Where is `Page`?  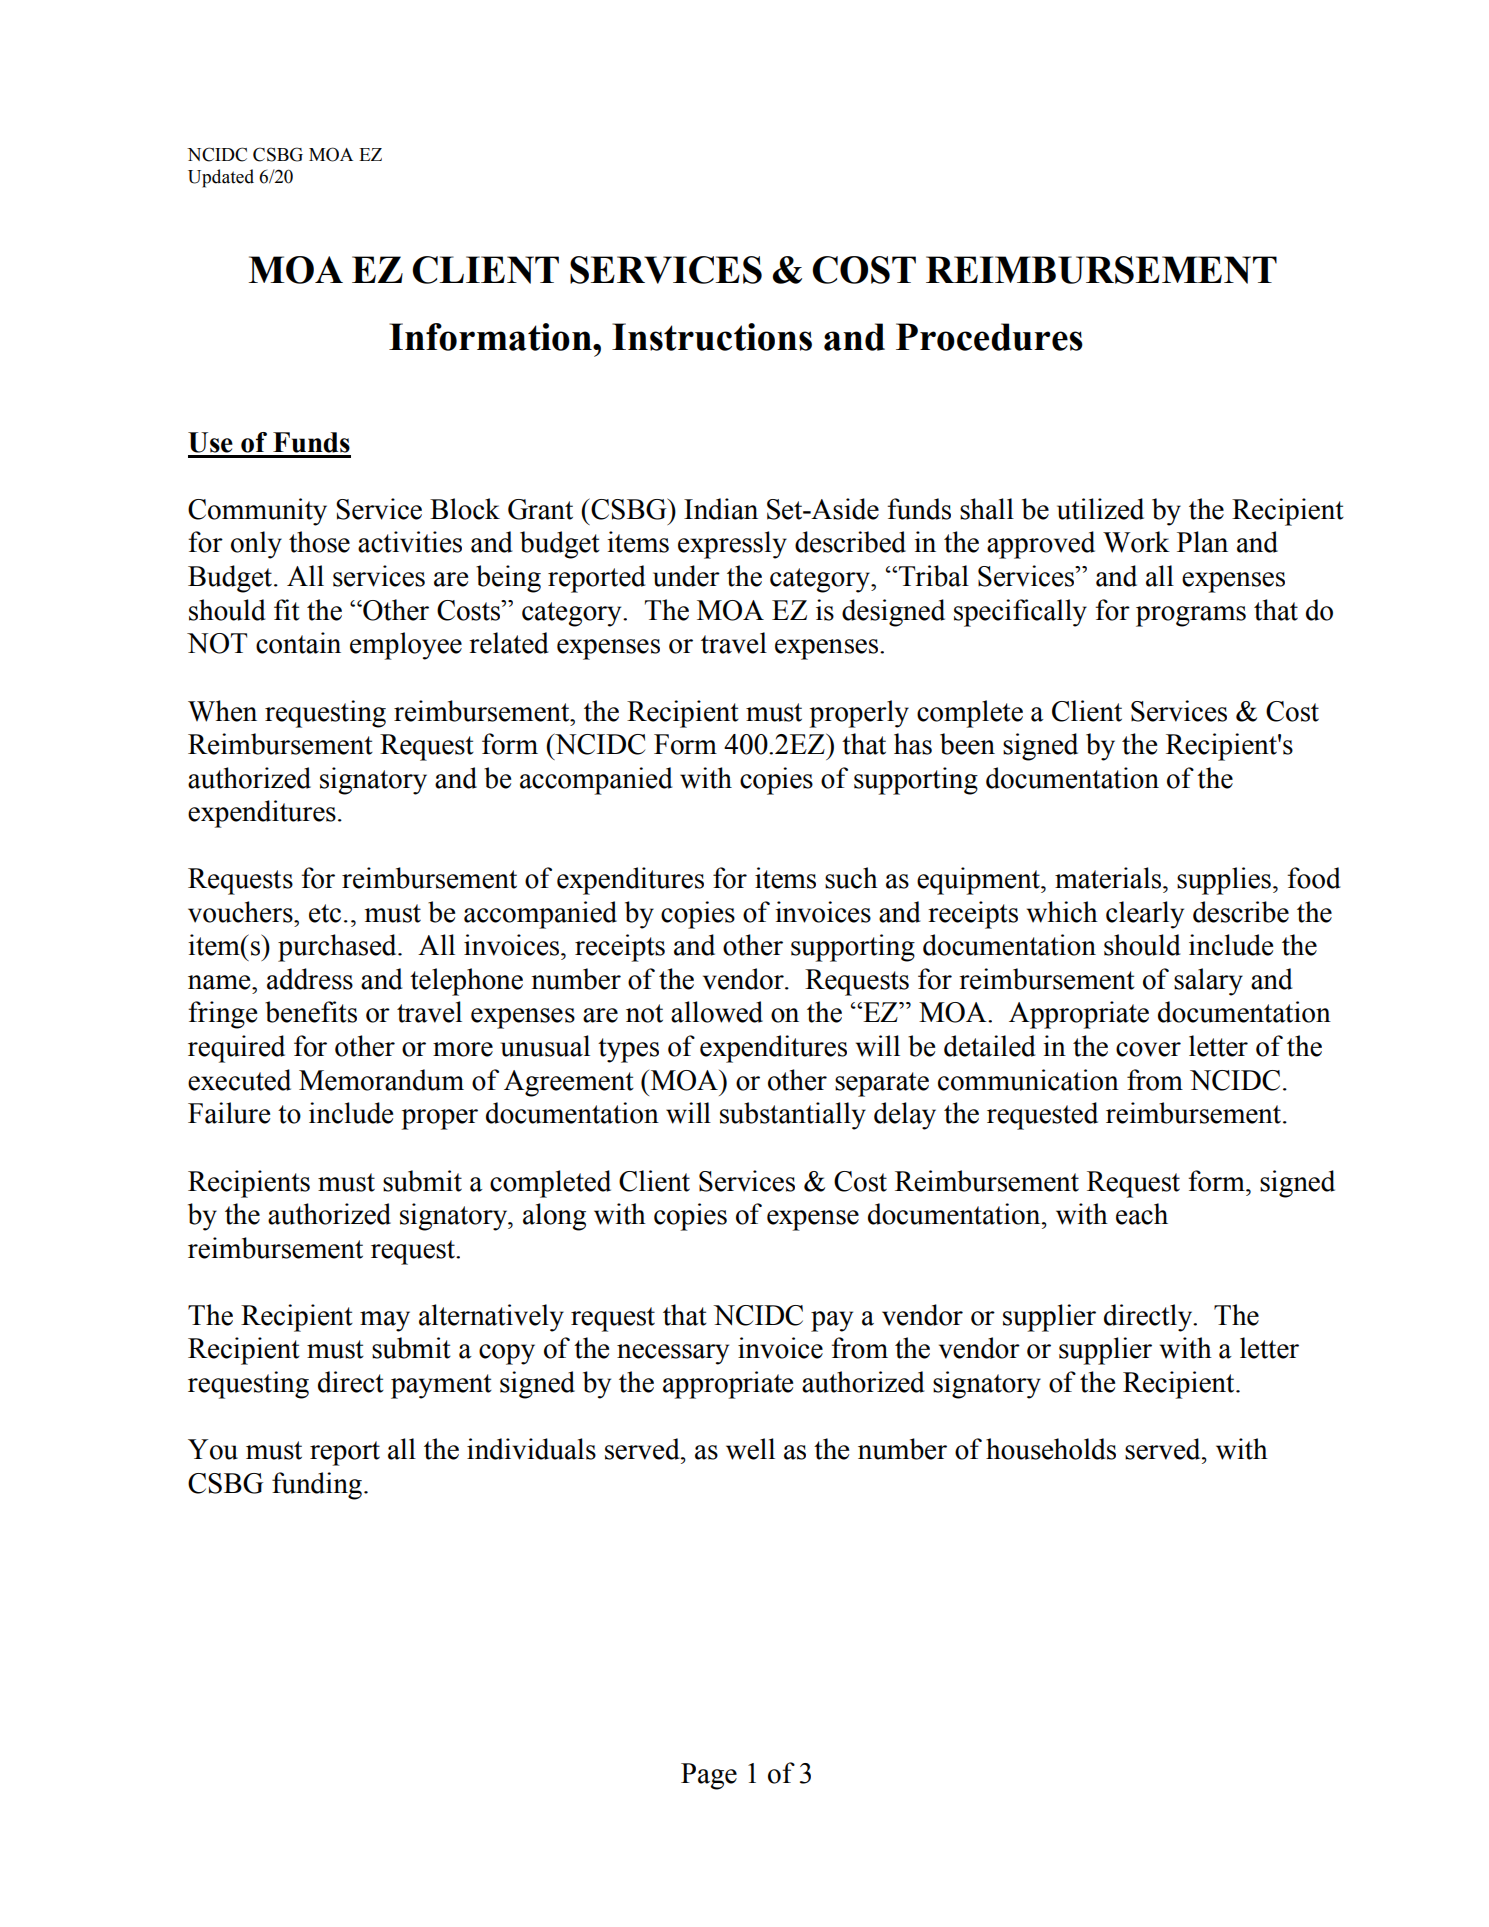 Page is located at coordinates (709, 1776).
